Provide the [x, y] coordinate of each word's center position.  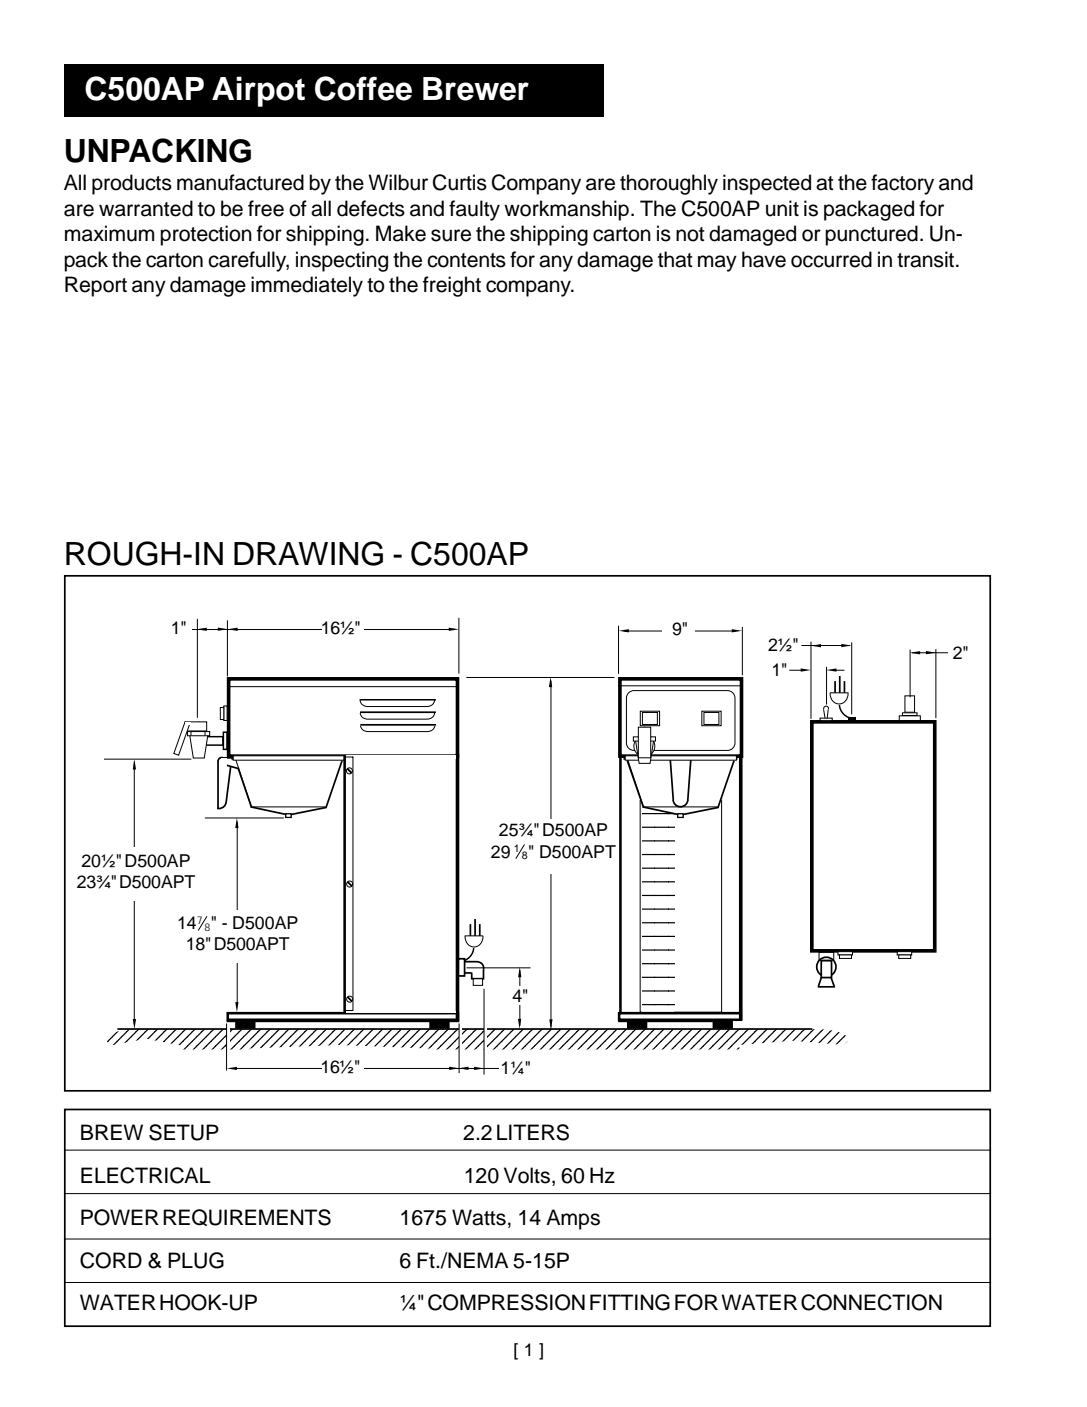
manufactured [240, 182]
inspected [767, 184]
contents [466, 260]
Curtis [460, 182]
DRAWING [308, 553]
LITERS [533, 1132]
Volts [528, 1175]
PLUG [196, 1260]
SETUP [184, 1132]
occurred [831, 259]
